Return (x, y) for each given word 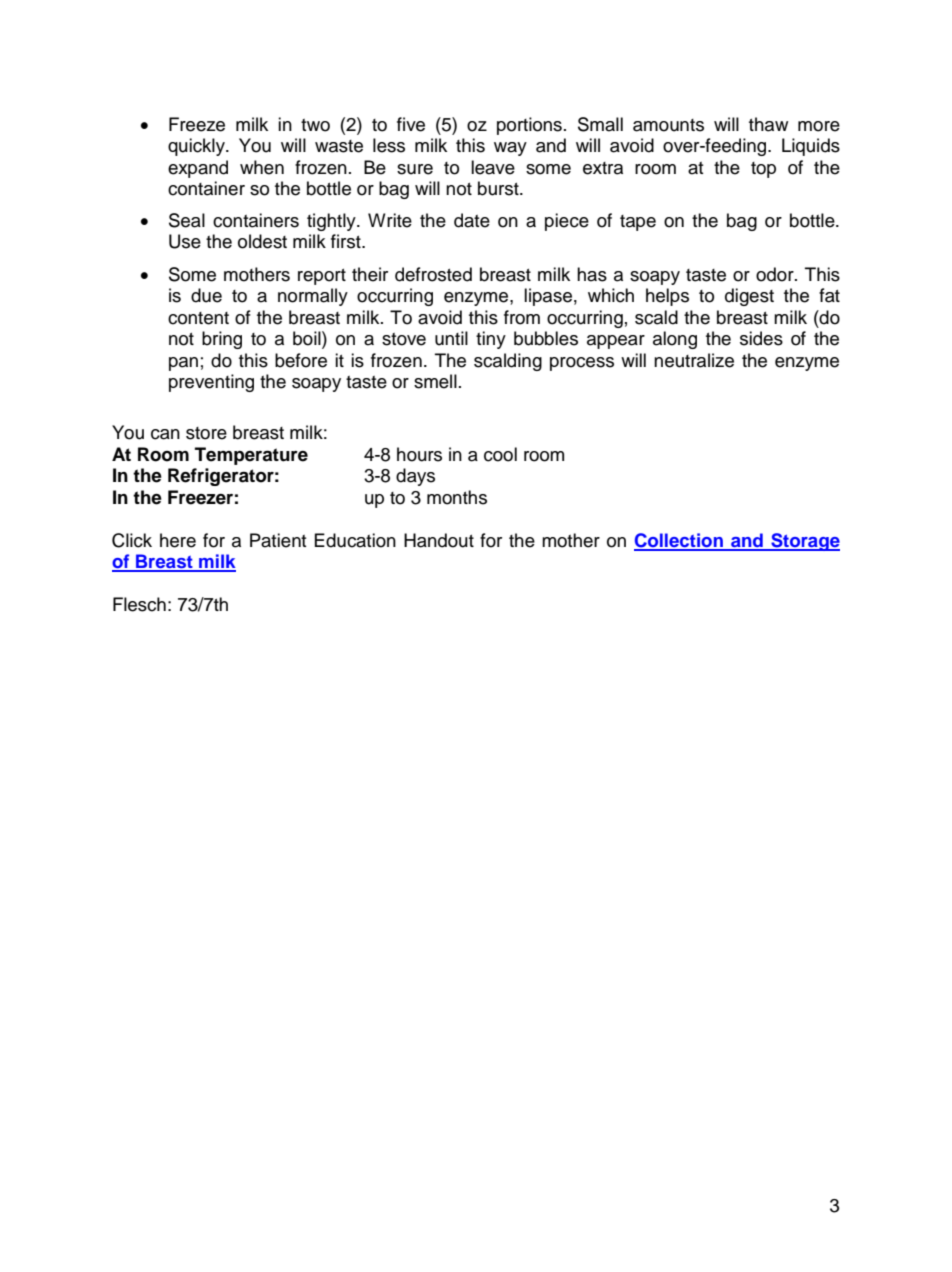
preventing (211, 383)
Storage (804, 542)
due (206, 295)
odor (776, 274)
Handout (439, 540)
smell (435, 381)
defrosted (433, 274)
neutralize (694, 360)
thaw (768, 124)
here (178, 540)
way (510, 149)
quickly (197, 147)
